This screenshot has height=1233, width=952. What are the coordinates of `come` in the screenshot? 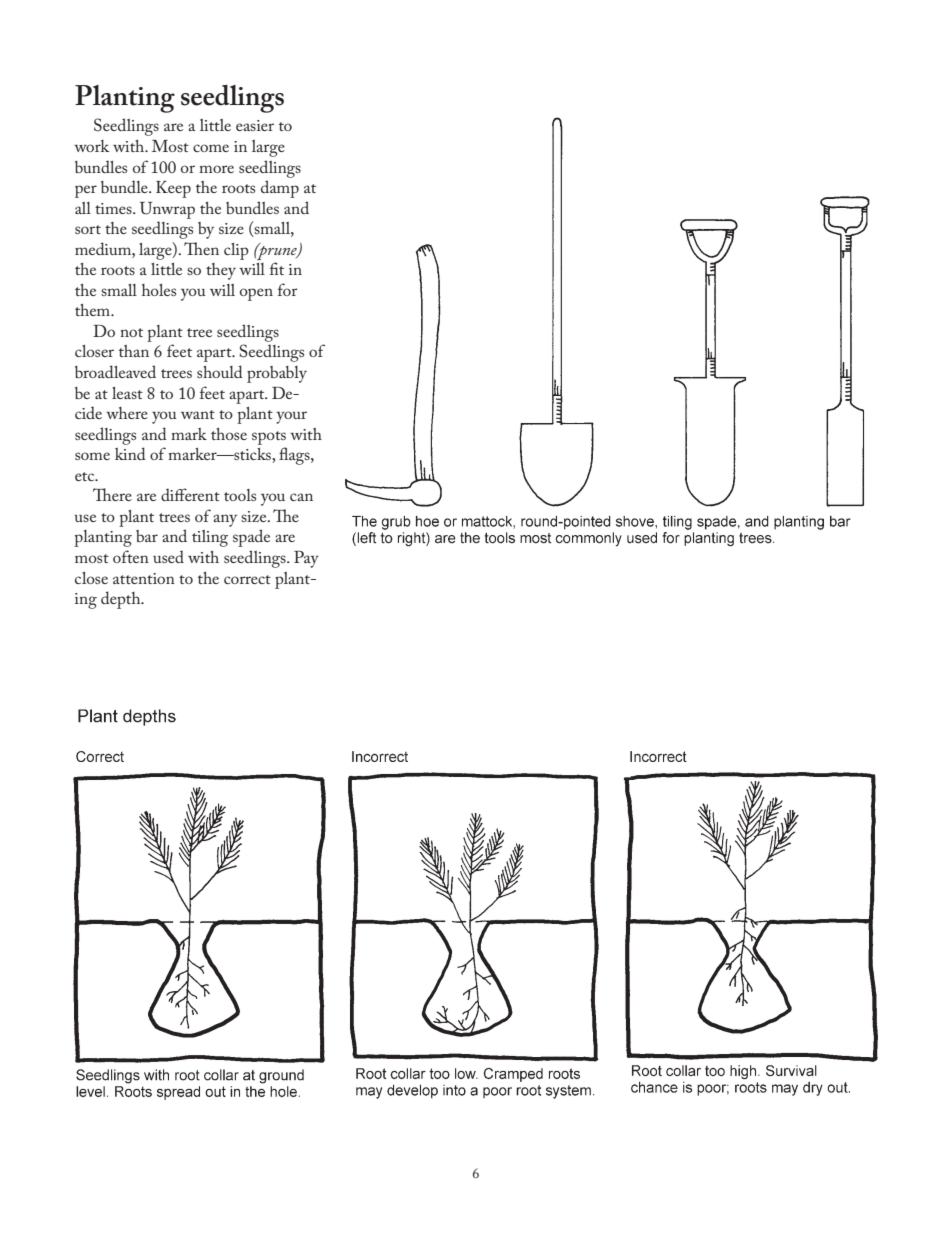 It's located at (211, 148).
